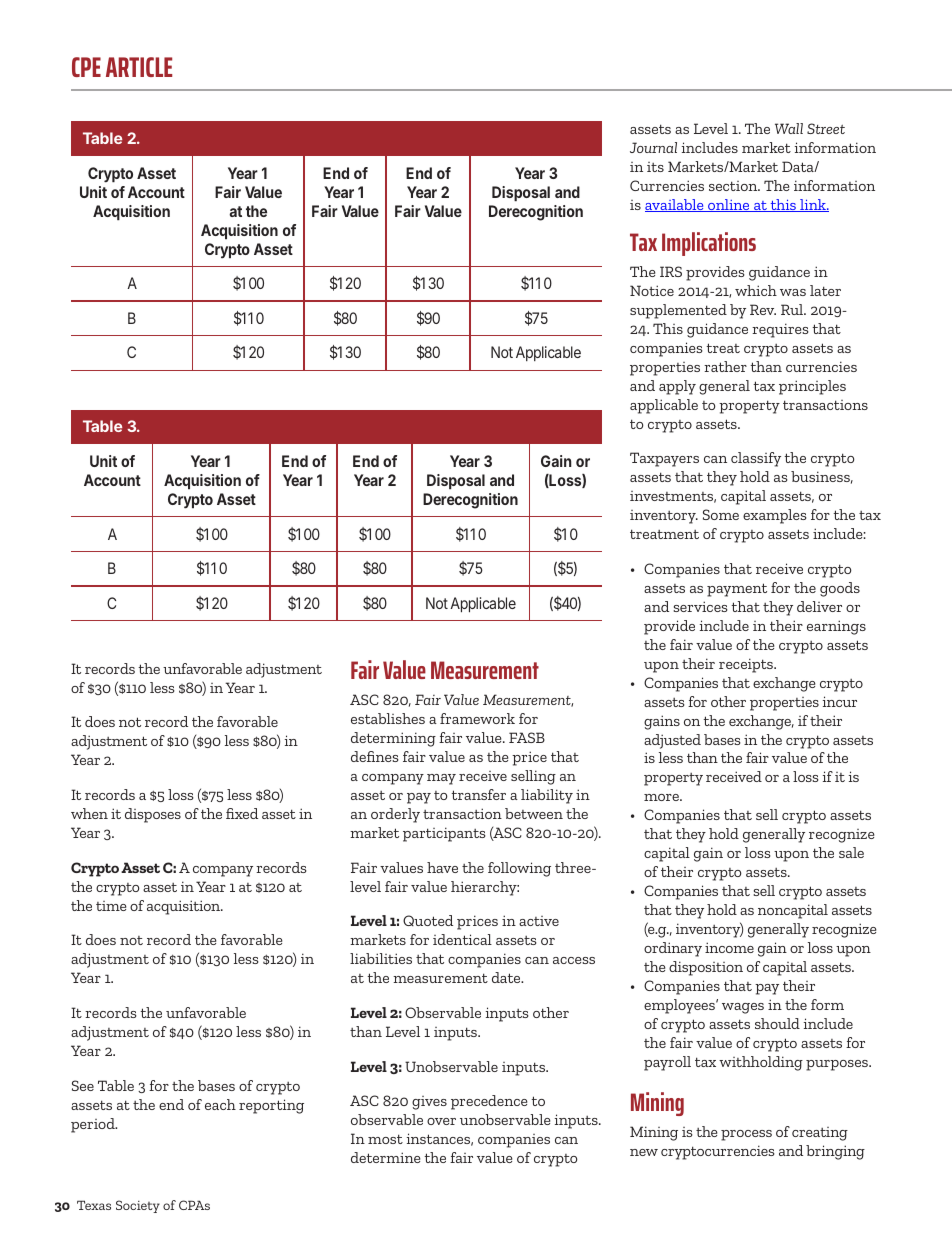 This screenshot has width=952, height=1237. What do you see at coordinates (138, 1206) in the screenshot?
I see `Society` at bounding box center [138, 1206].
